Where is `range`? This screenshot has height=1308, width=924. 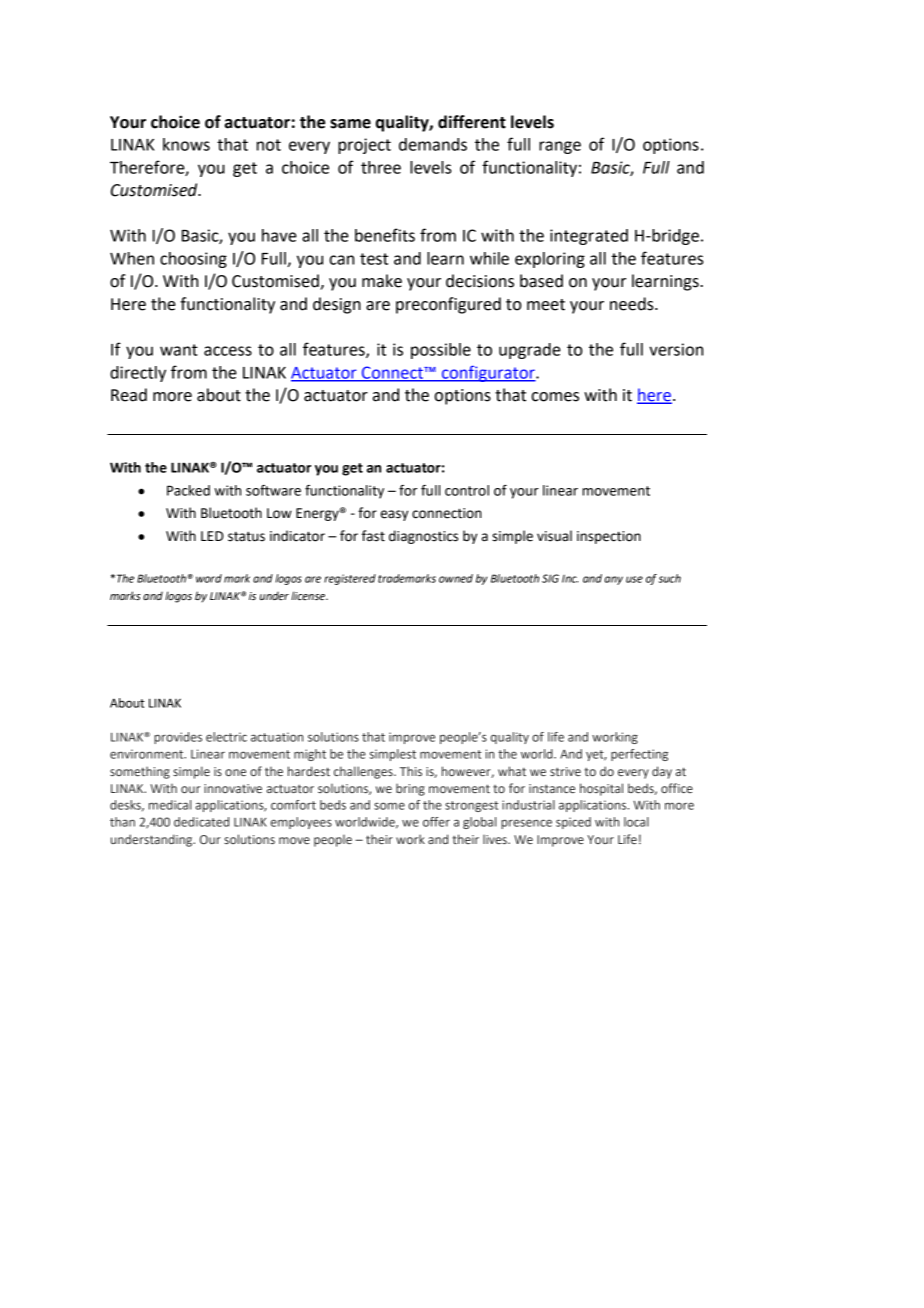 range is located at coordinates (560, 147).
